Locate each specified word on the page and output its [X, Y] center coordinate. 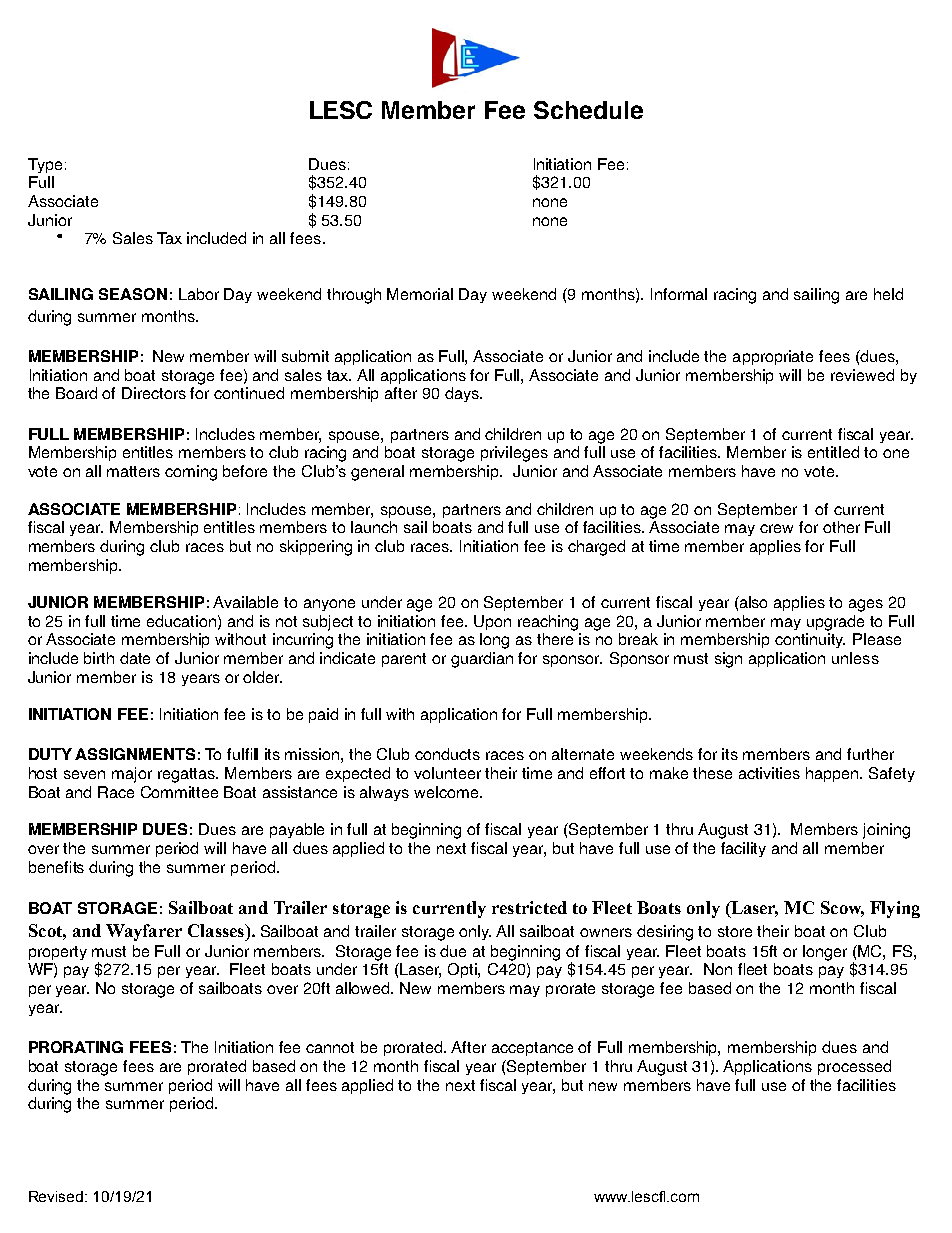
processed [854, 1067]
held [888, 294]
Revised [57, 1196]
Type [45, 165]
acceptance [532, 1049]
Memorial [420, 294]
